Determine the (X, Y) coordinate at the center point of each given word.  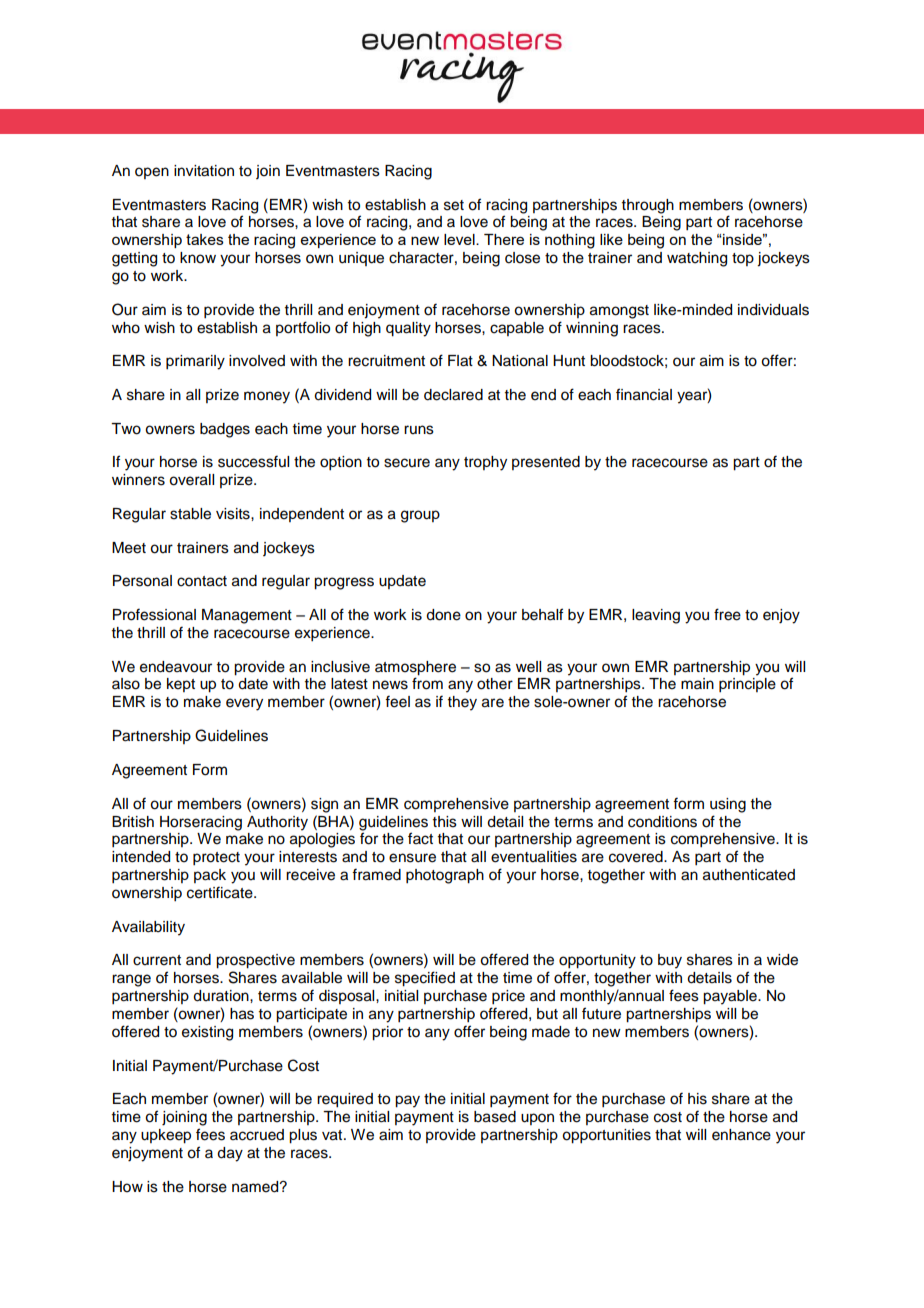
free (727, 614)
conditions (662, 822)
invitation (204, 171)
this (445, 822)
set (454, 205)
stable (190, 514)
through (648, 206)
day (230, 1154)
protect (216, 859)
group (420, 516)
